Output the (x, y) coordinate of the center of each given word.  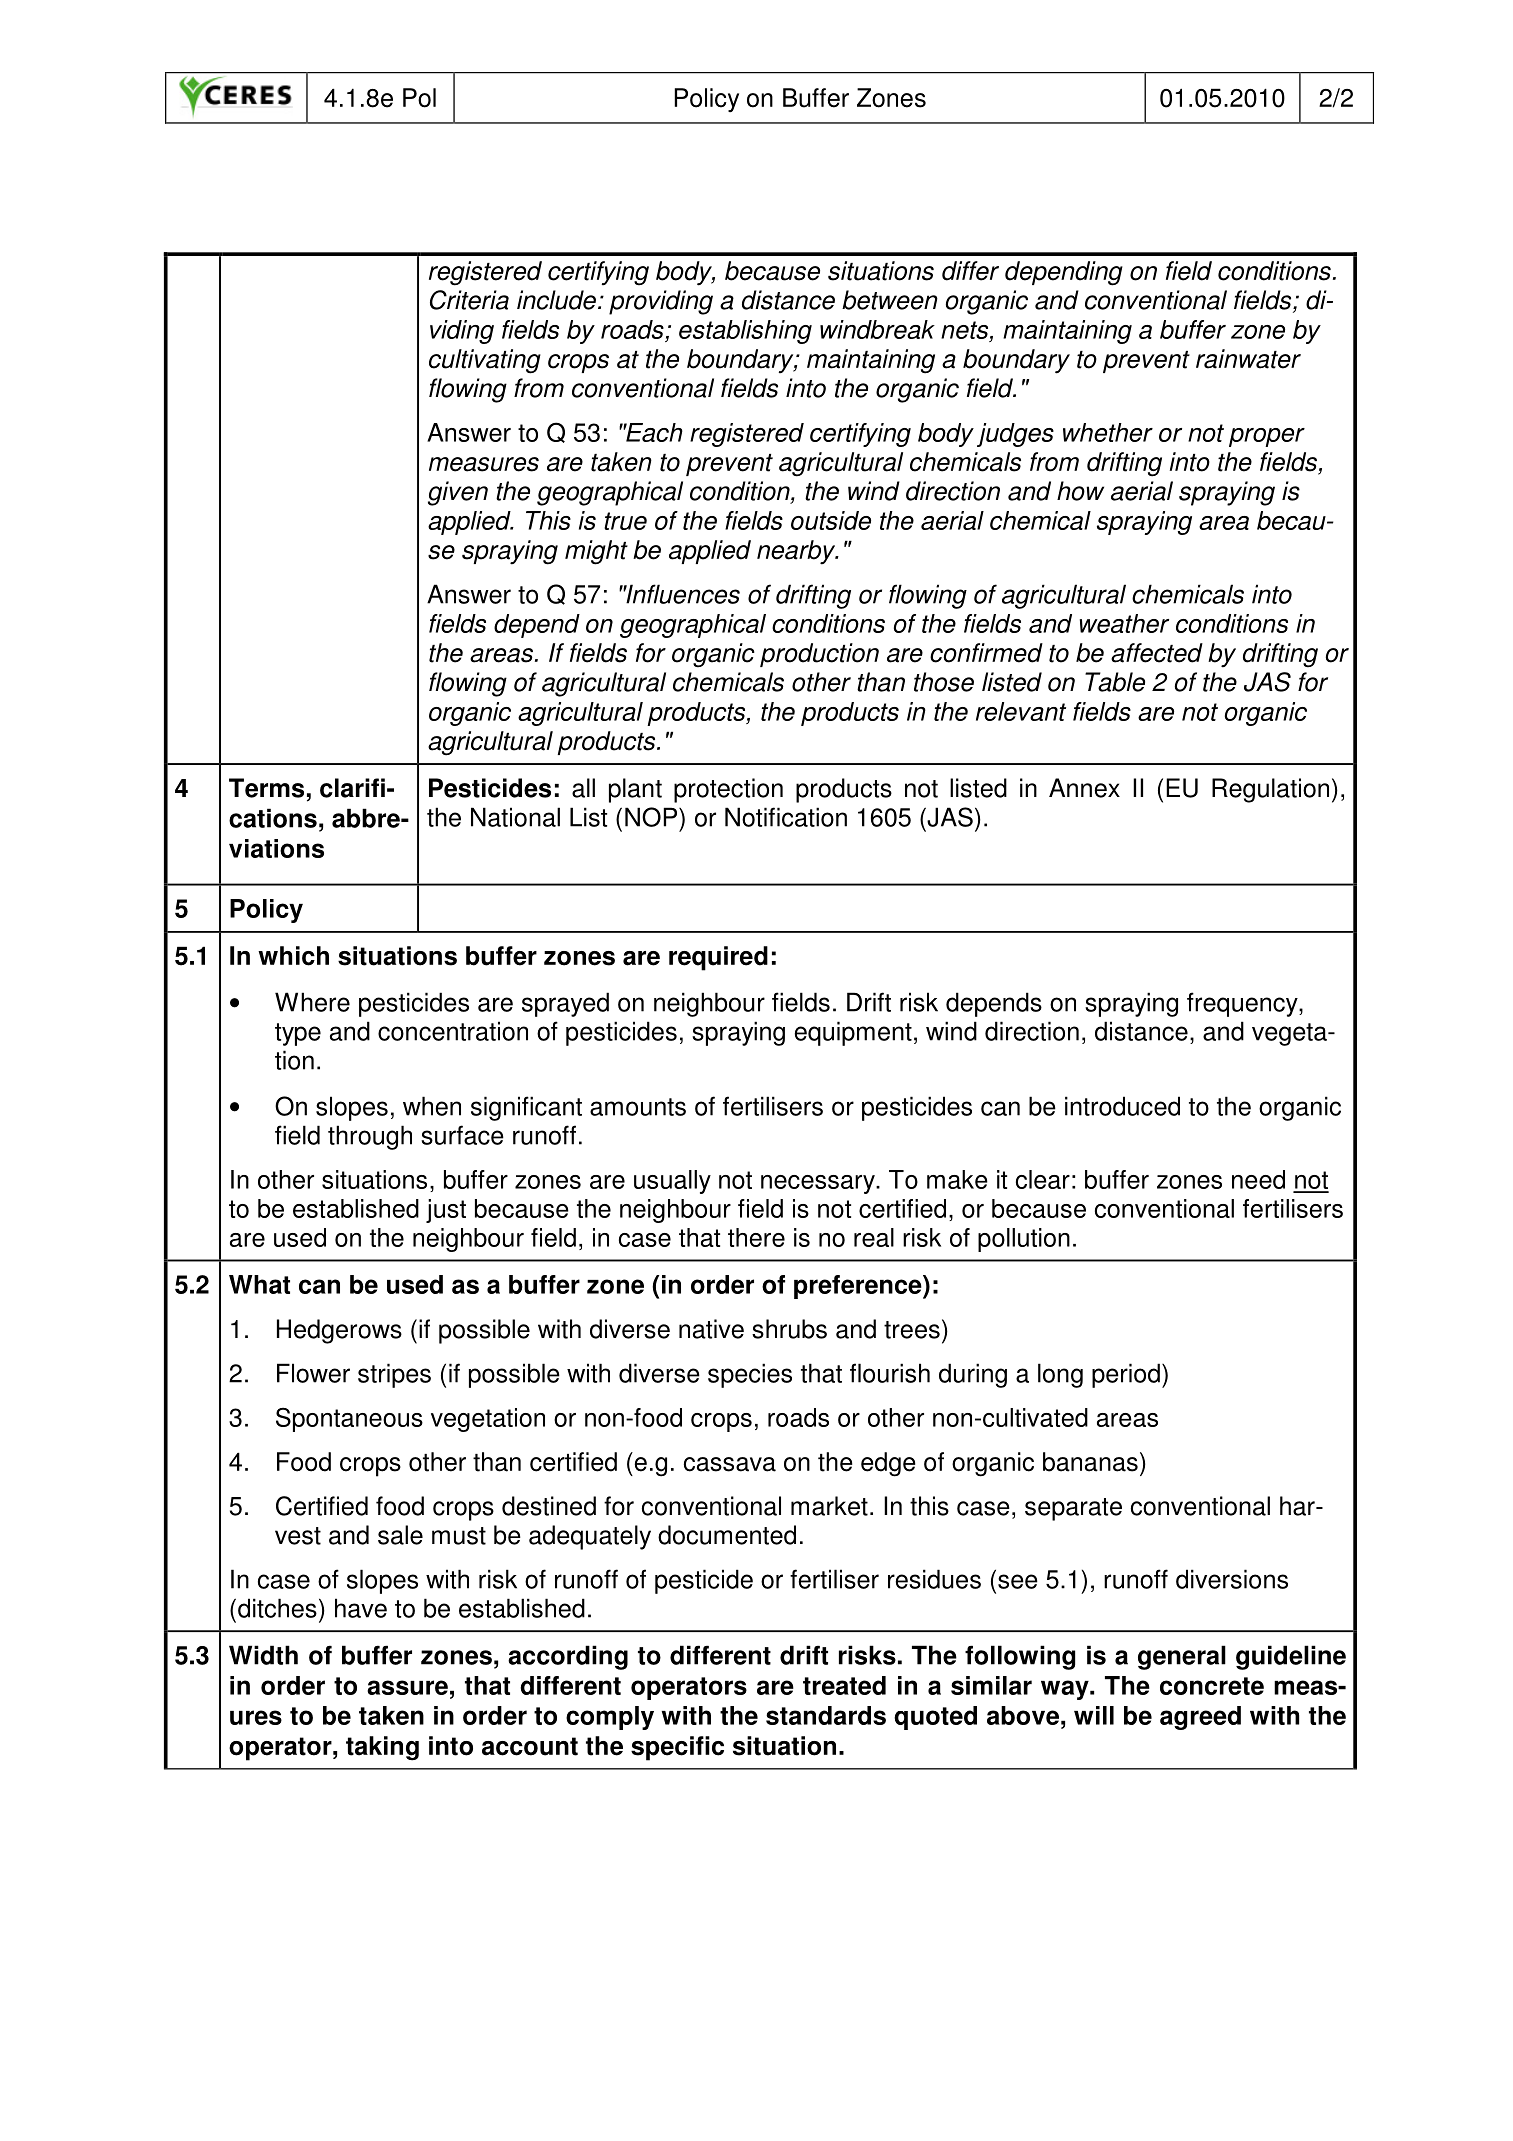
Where (312, 1002)
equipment (853, 1033)
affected (1157, 653)
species (750, 1375)
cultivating (485, 361)
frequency (1243, 1004)
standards (826, 1715)
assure (407, 1687)
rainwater (1248, 359)
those (944, 682)
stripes (394, 1375)
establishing (745, 332)
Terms (266, 788)
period (1126, 1375)
